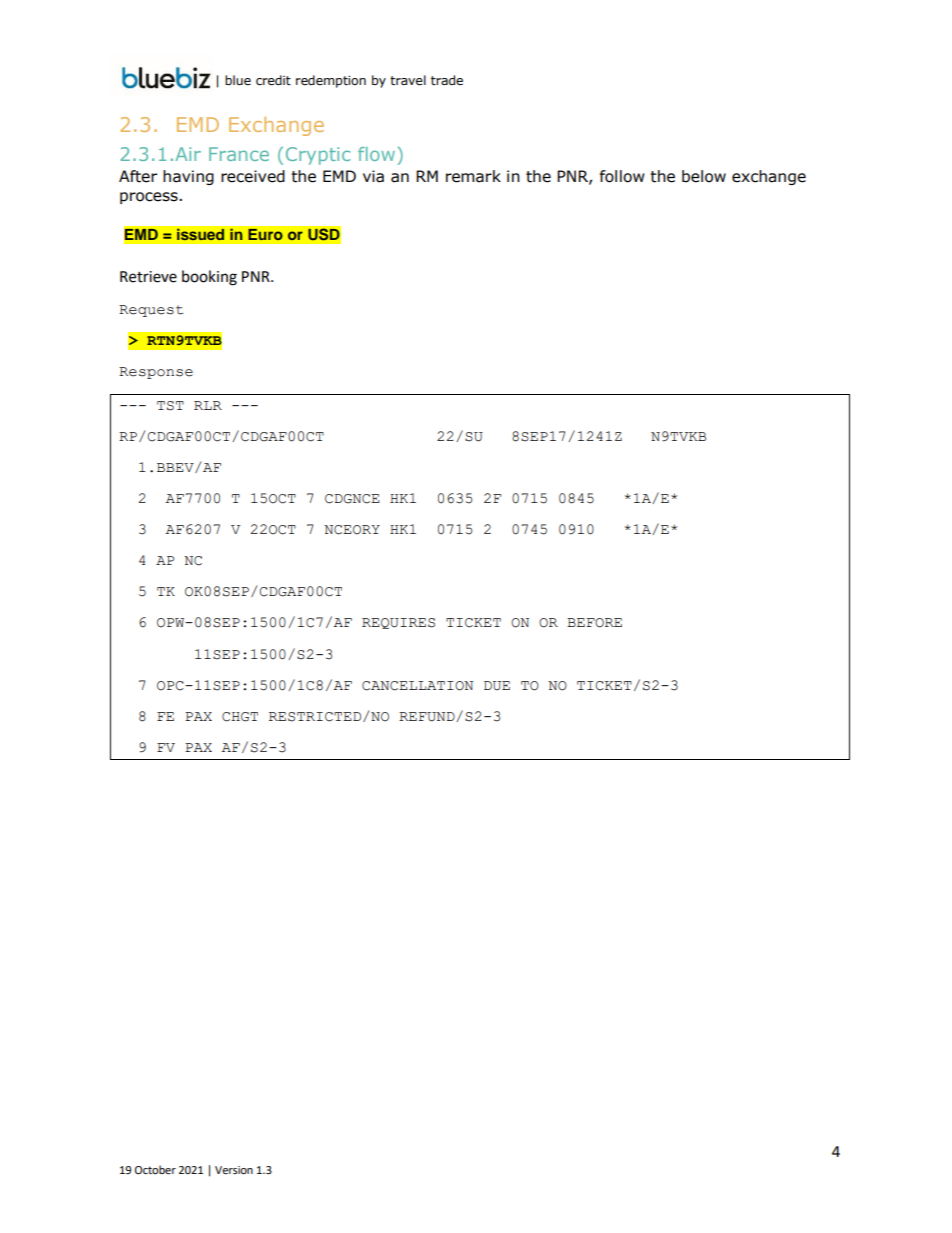  I want to click on via, so click(373, 176).
